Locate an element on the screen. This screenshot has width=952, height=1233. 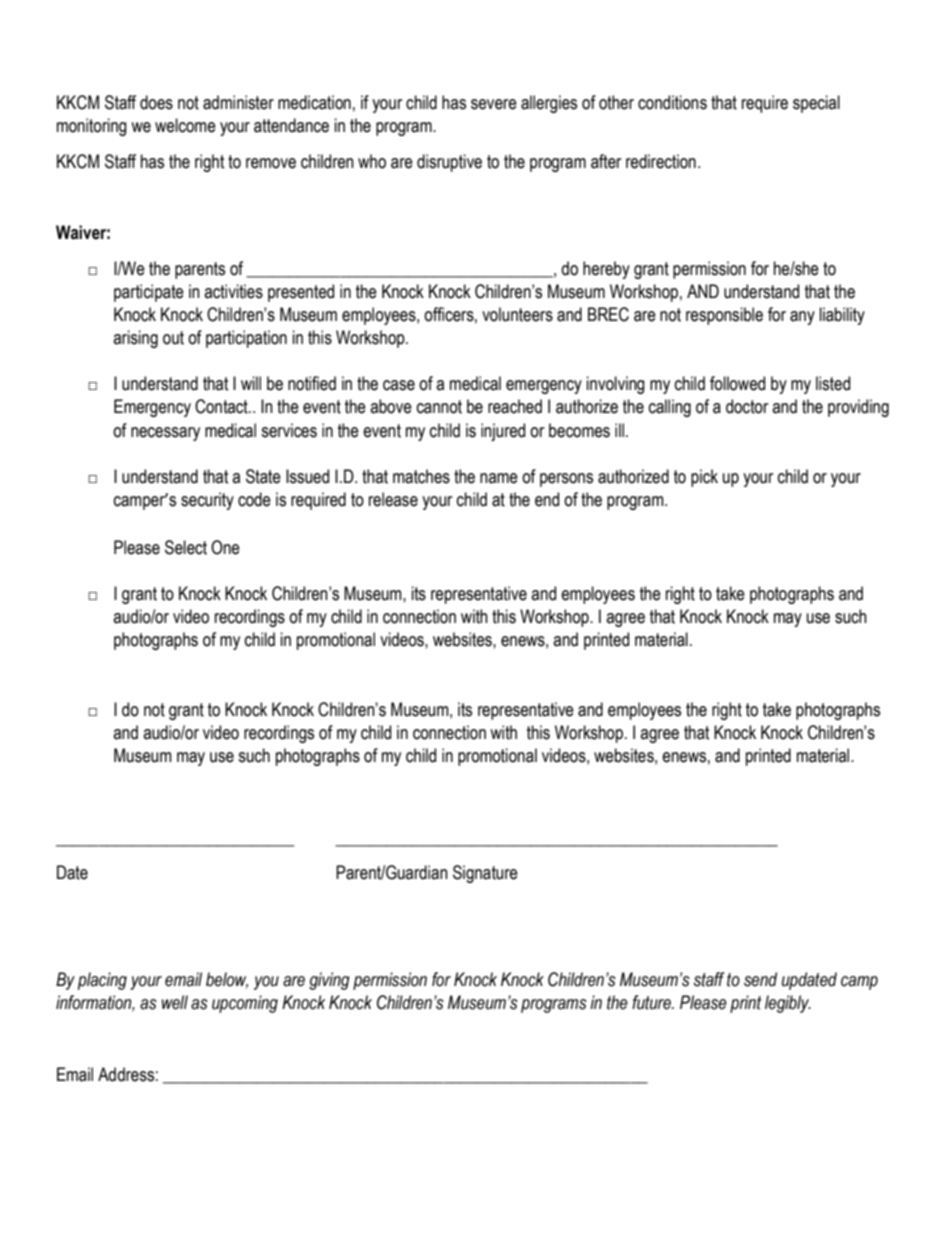
special is located at coordinates (816, 104).
